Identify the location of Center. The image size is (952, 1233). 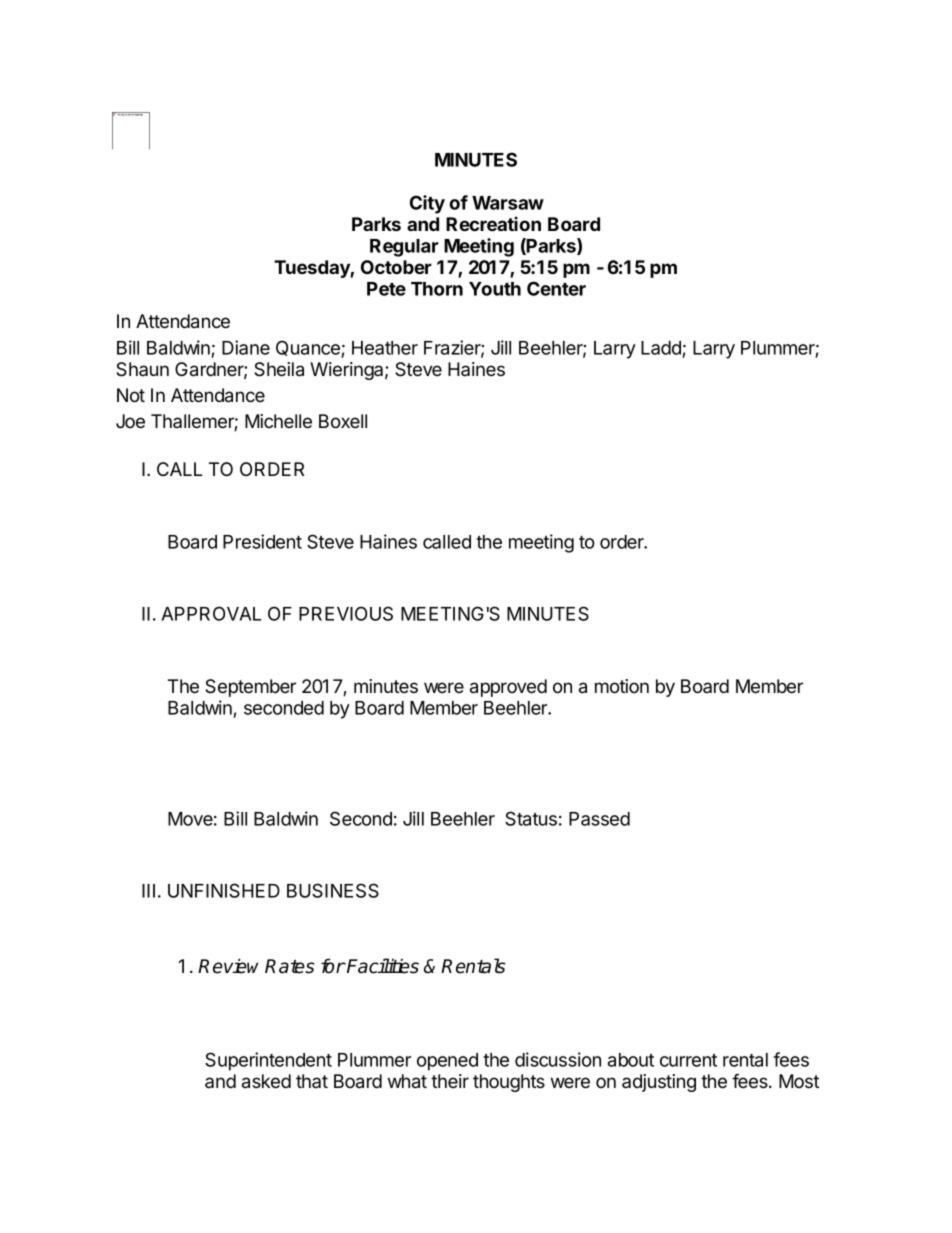
(556, 288).
